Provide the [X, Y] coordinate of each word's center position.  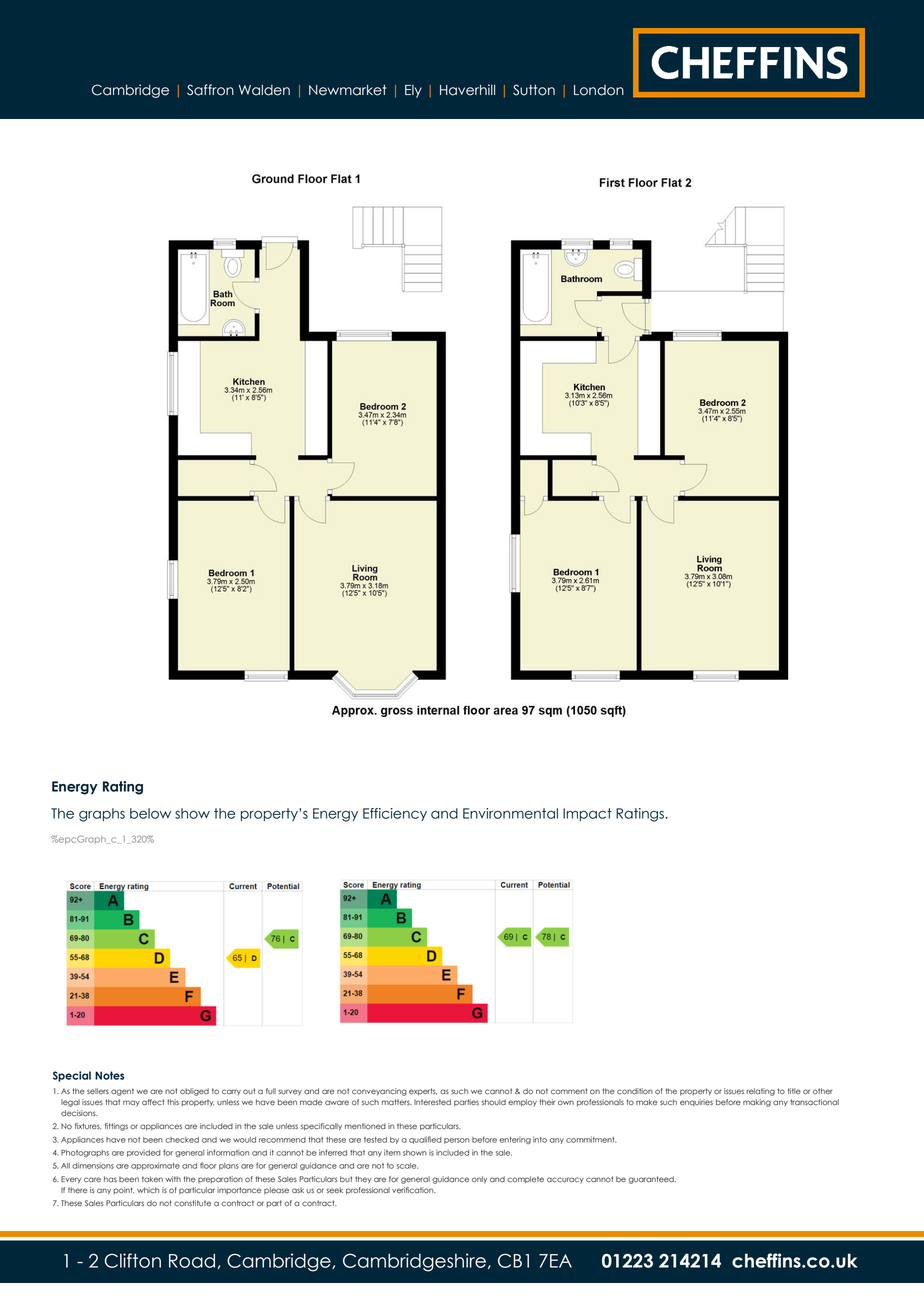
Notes [109, 1075]
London [599, 90]
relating [760, 1092]
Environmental [510, 813]
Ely [413, 91]
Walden [264, 90]
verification [414, 1190]
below [150, 813]
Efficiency [395, 814]
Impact [587, 814]
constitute [192, 1203]
